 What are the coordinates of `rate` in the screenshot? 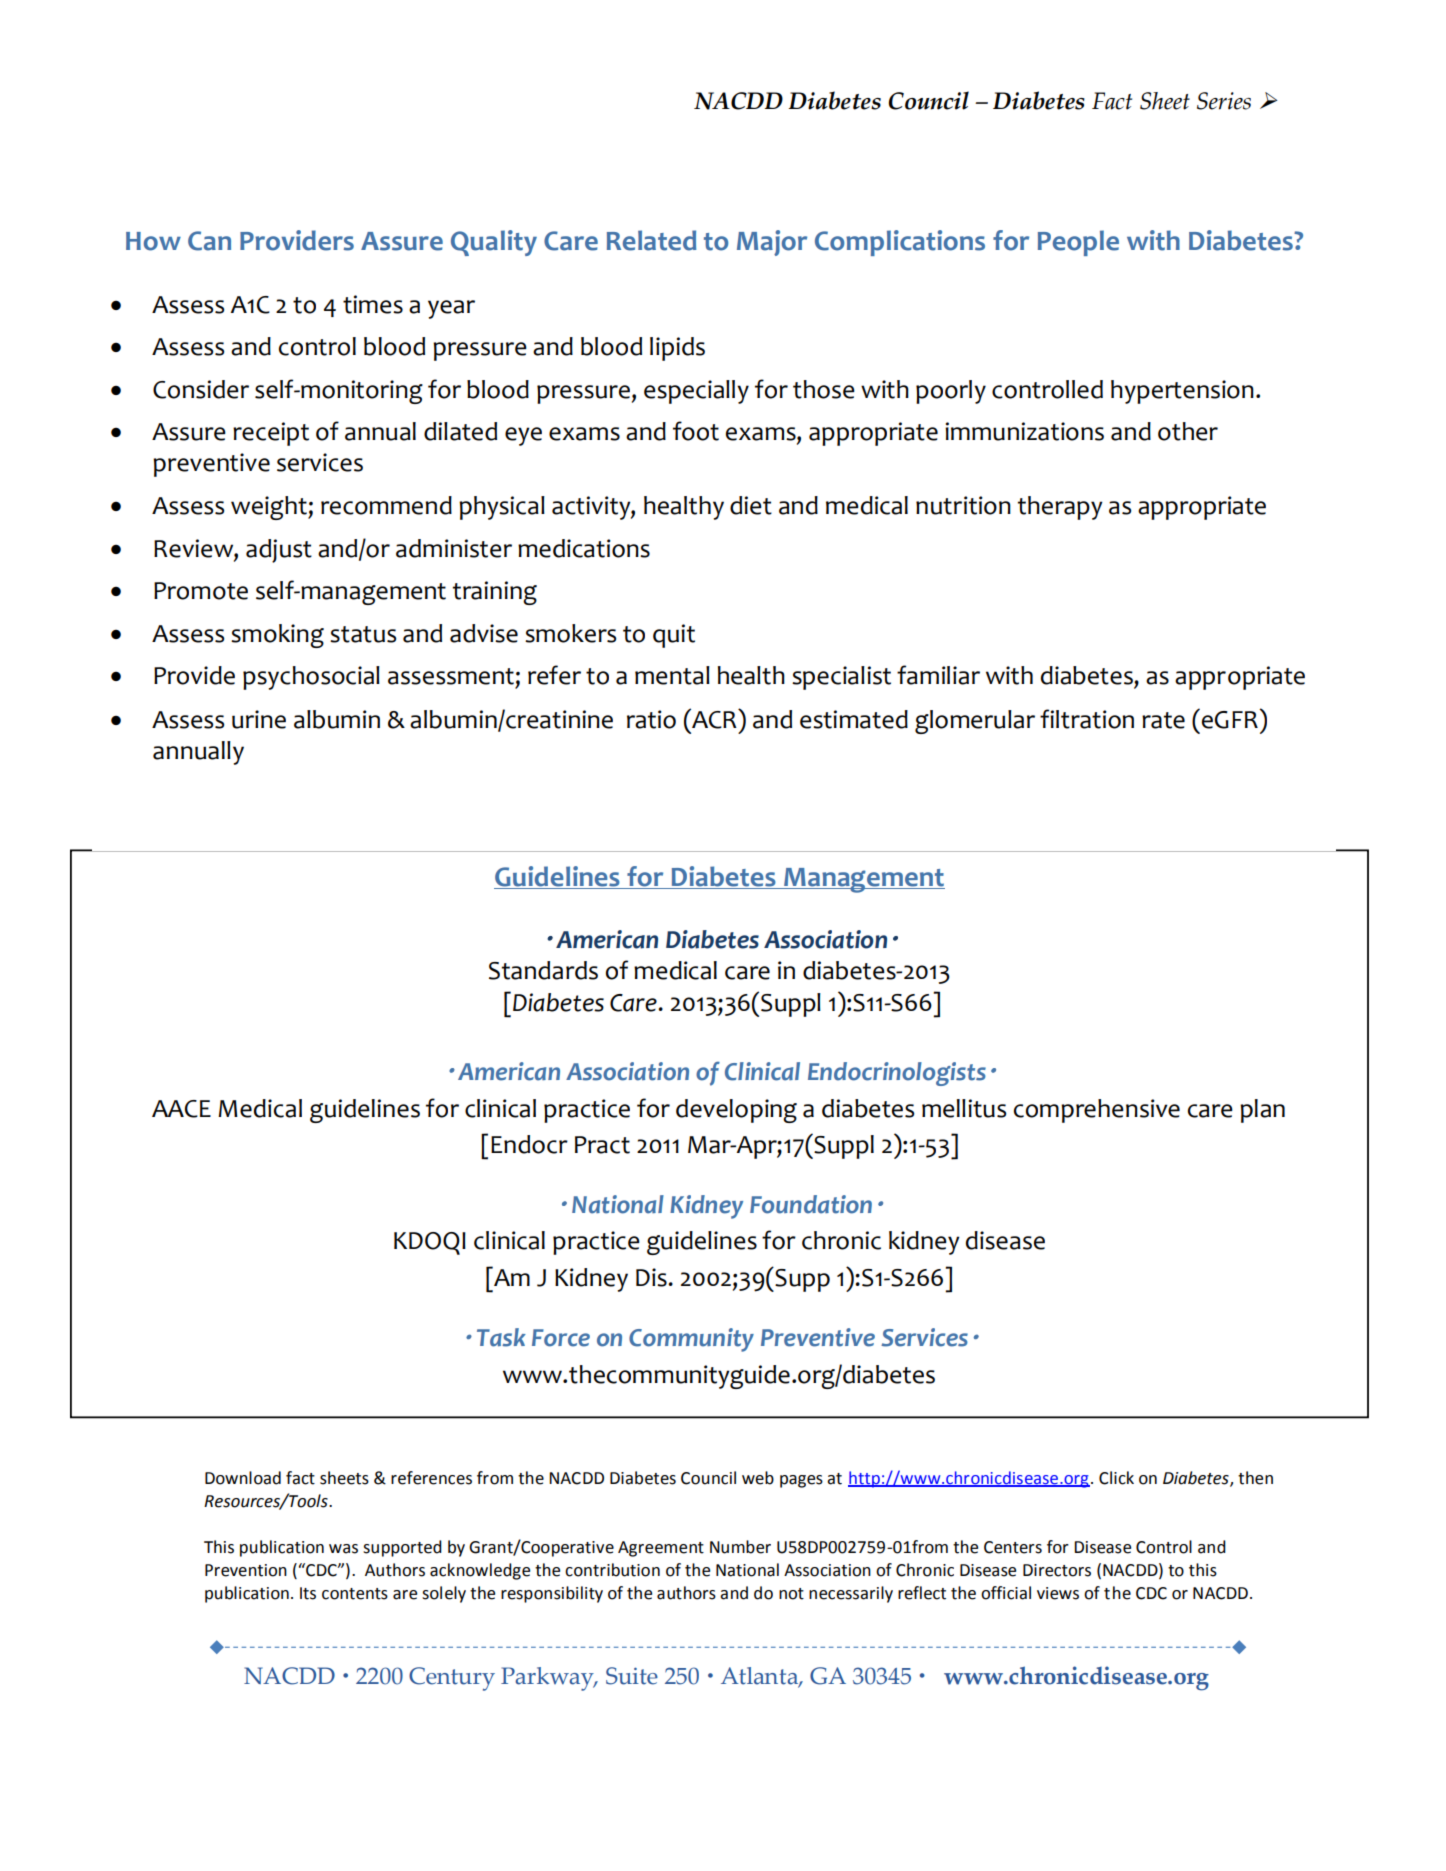 It's located at (1163, 720).
